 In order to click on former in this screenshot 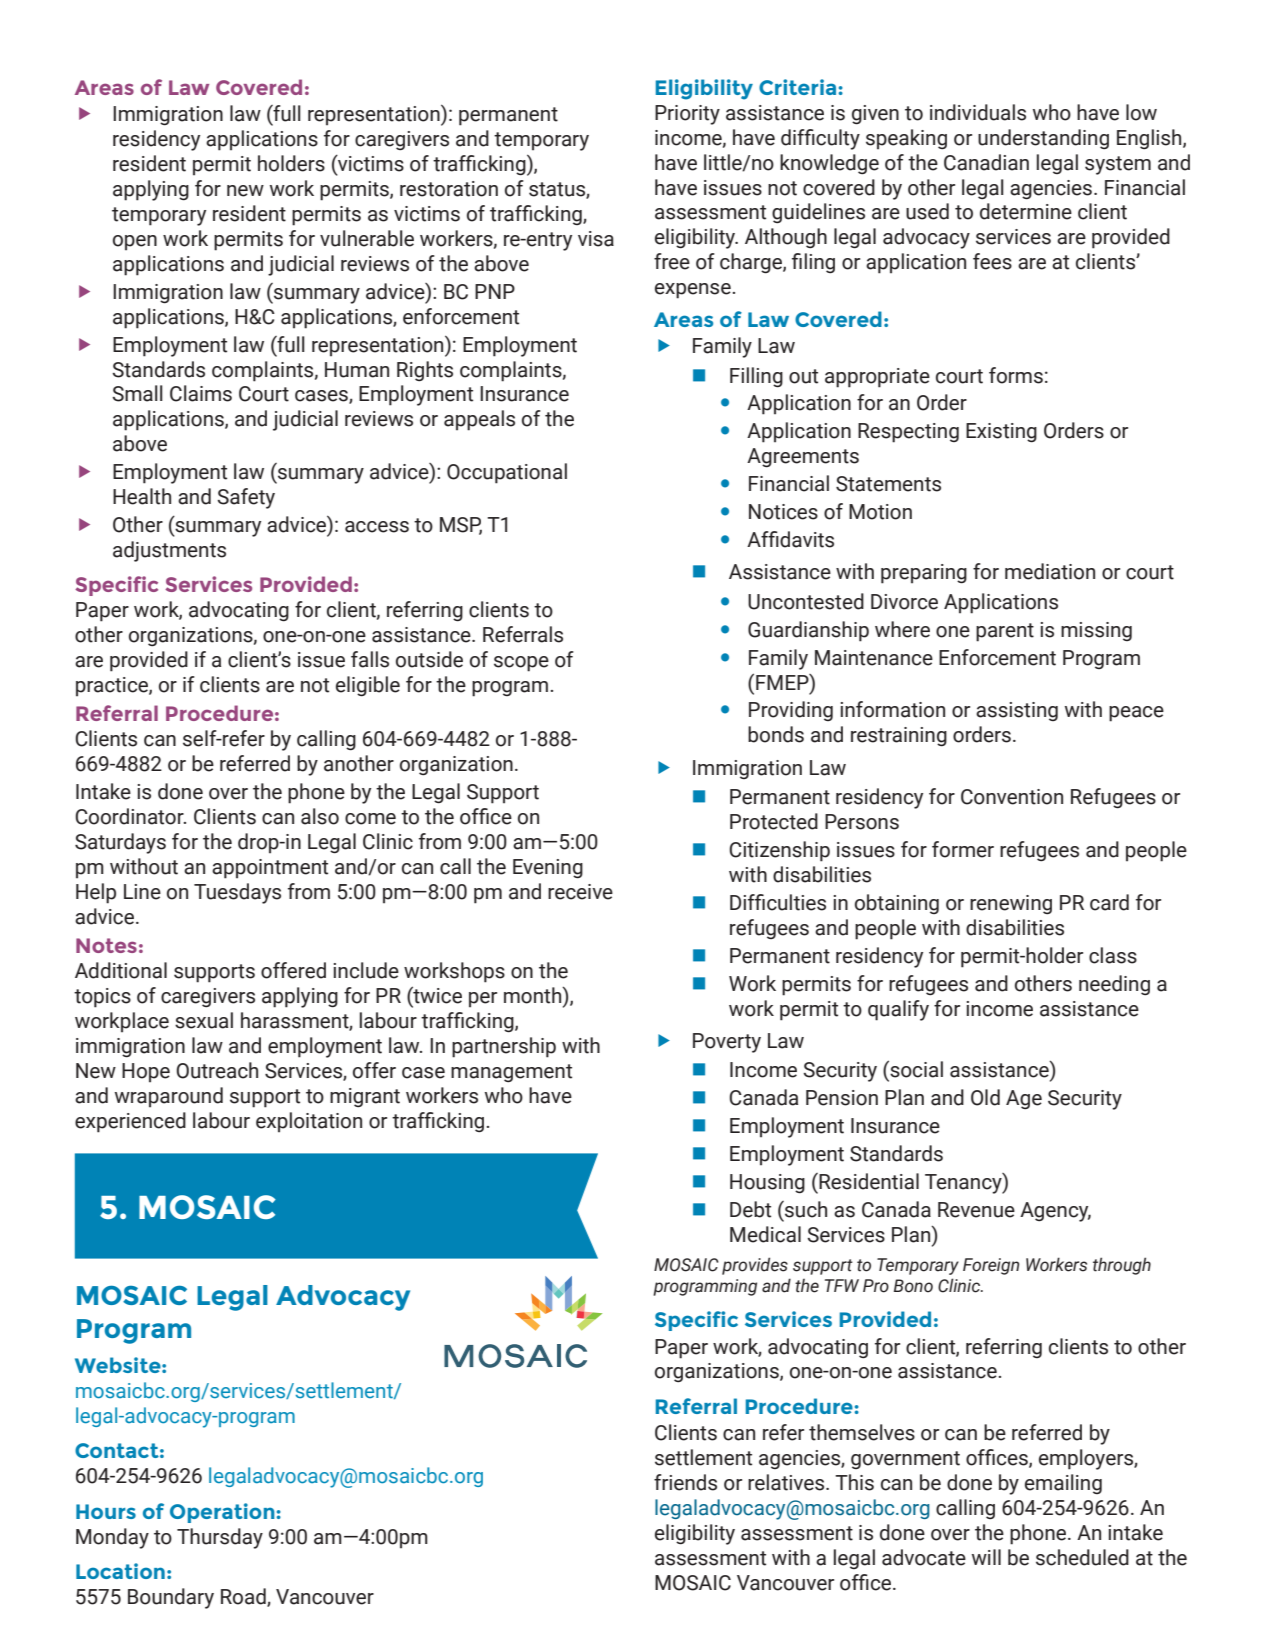, I will do `click(963, 849)`.
